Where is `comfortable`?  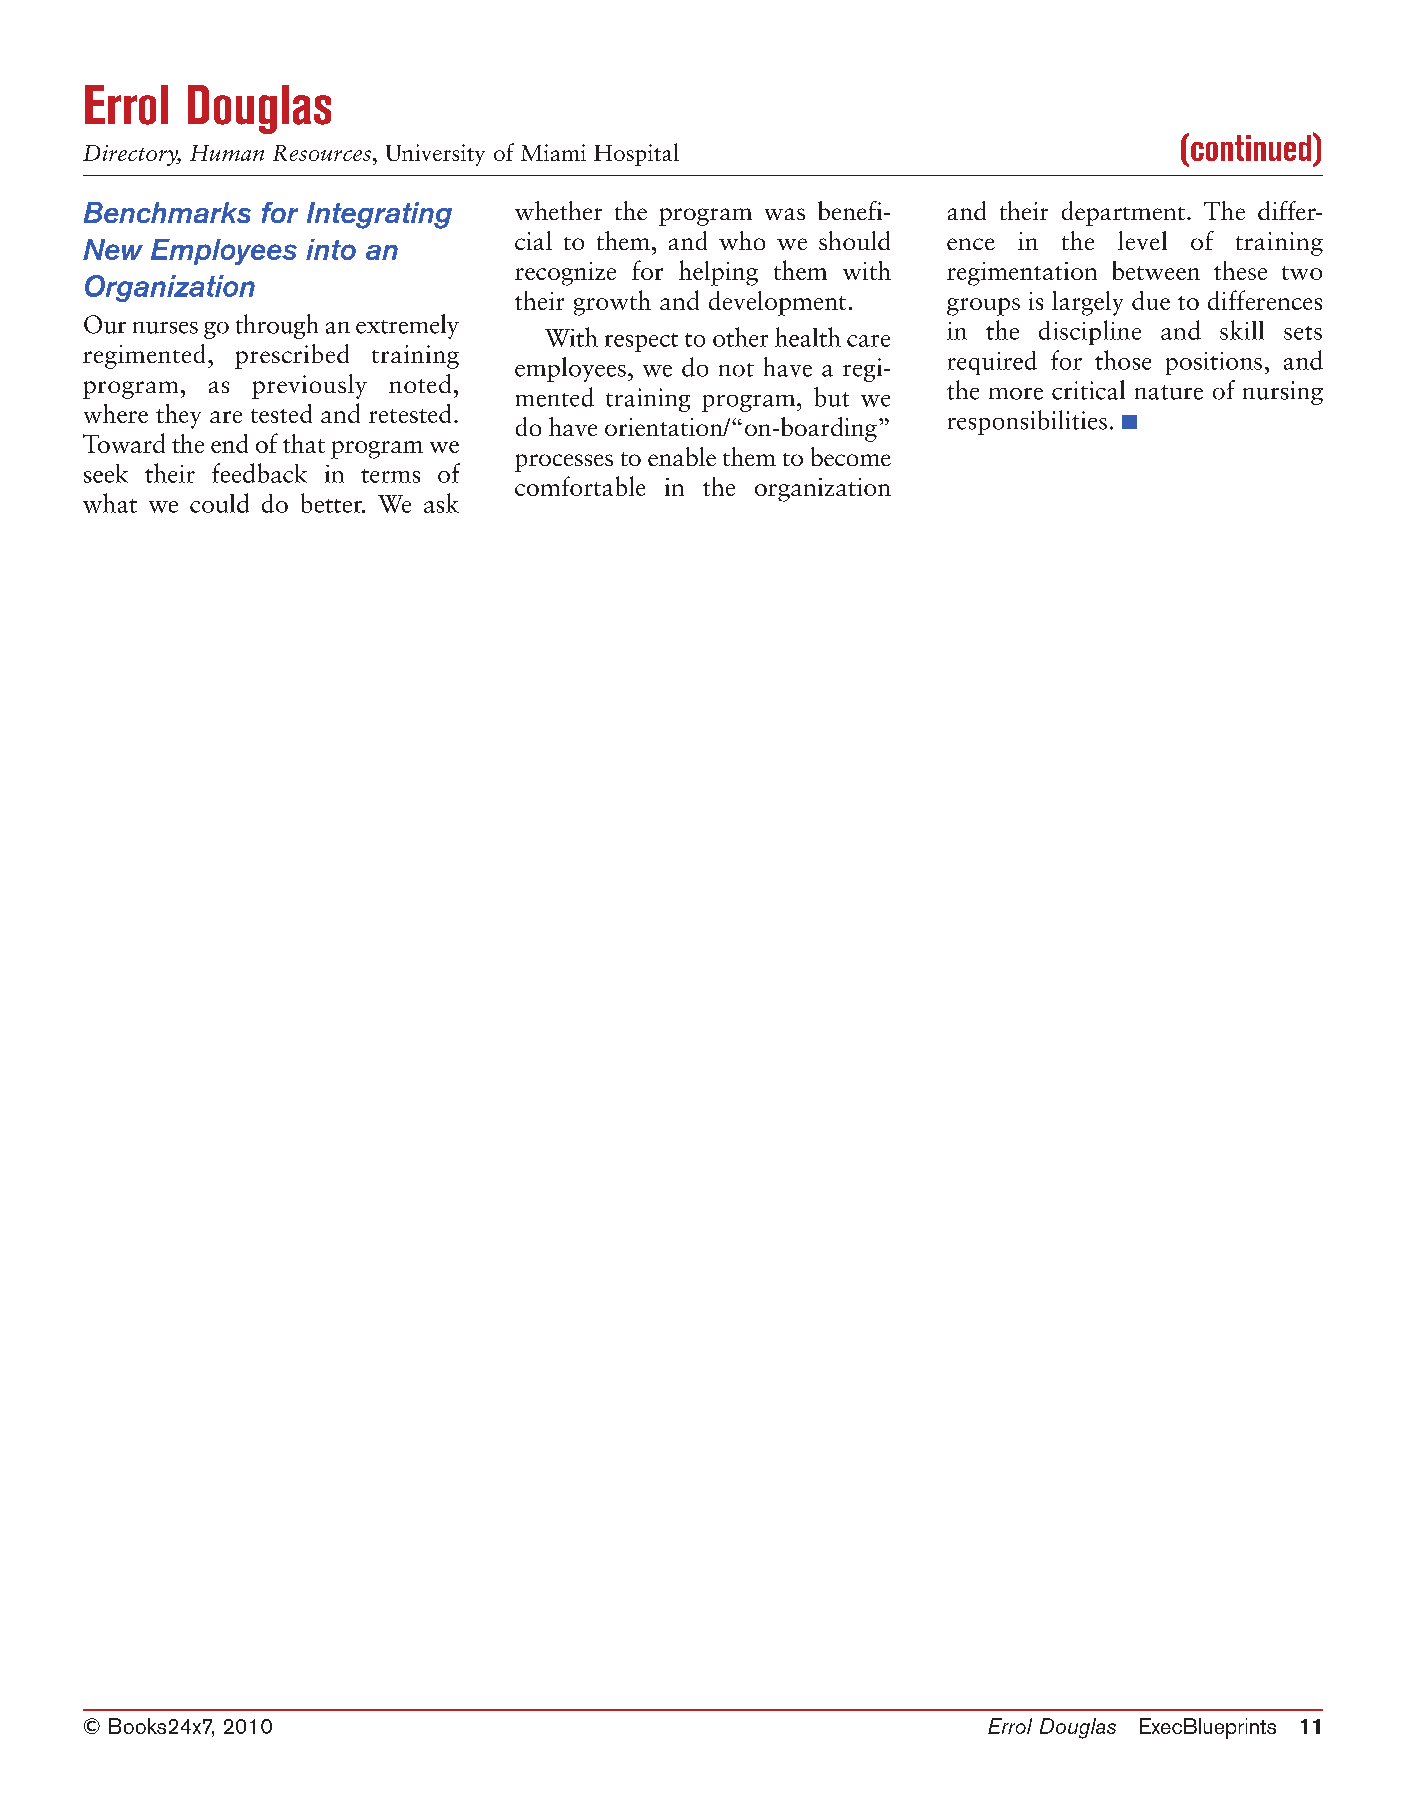
comfortable is located at coordinates (580, 486).
